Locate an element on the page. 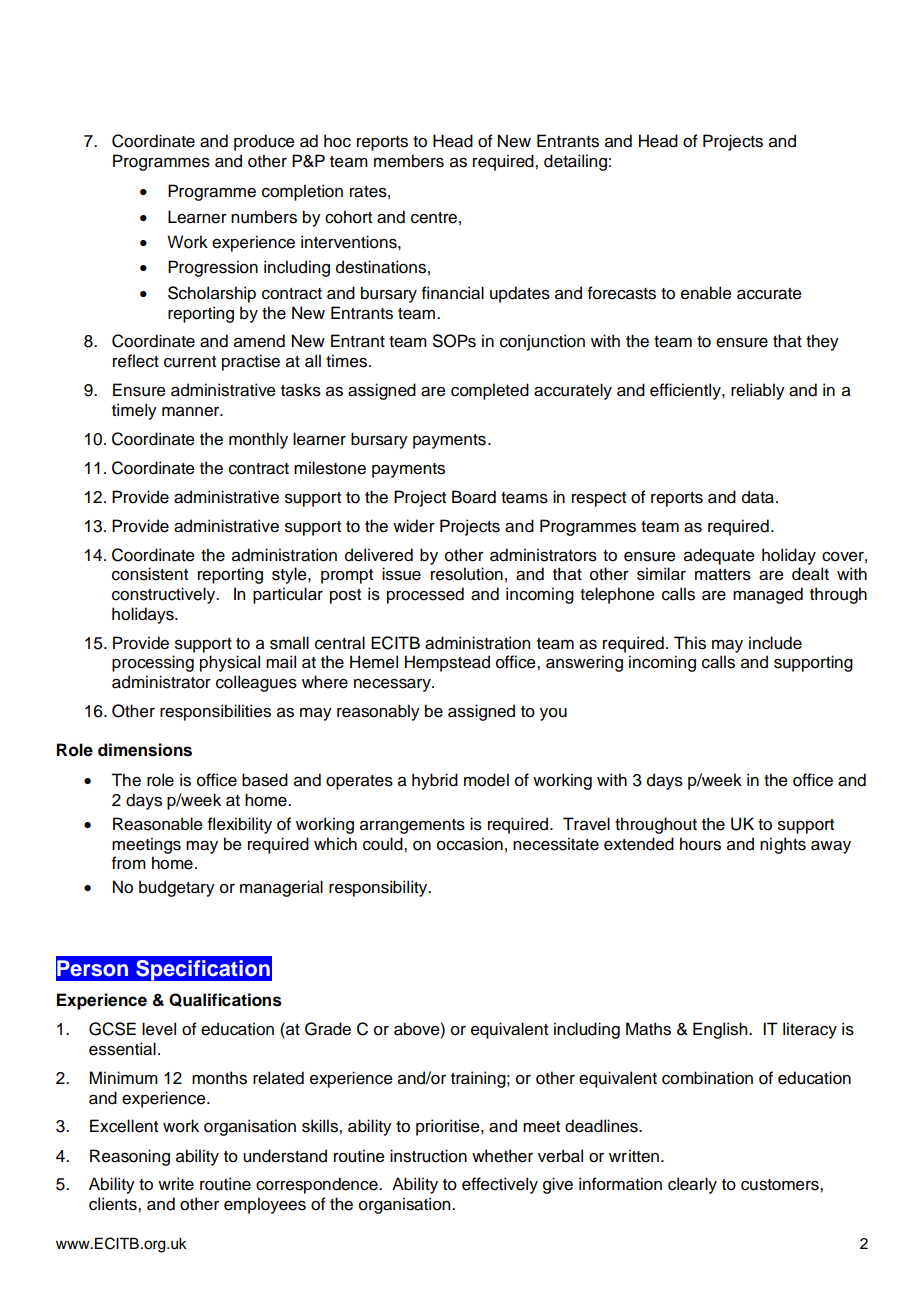  reliably is located at coordinates (758, 391).
